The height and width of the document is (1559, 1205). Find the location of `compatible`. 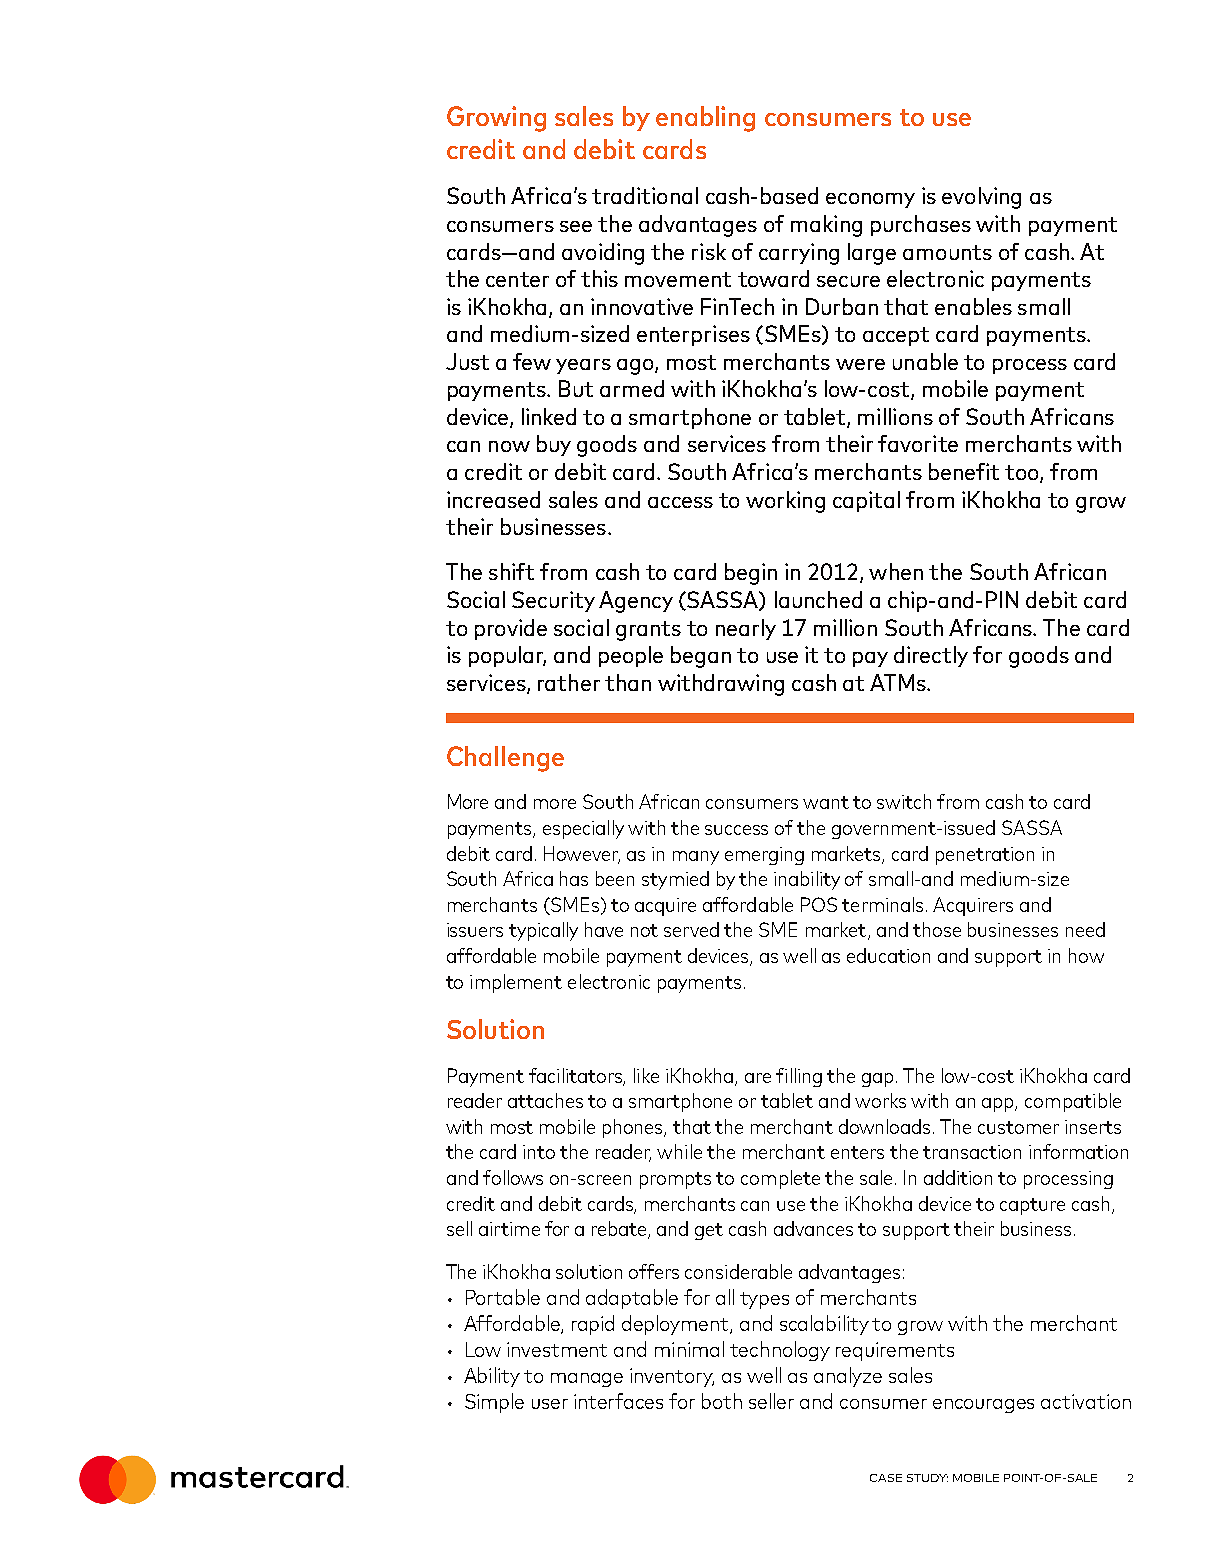

compatible is located at coordinates (1073, 1102).
